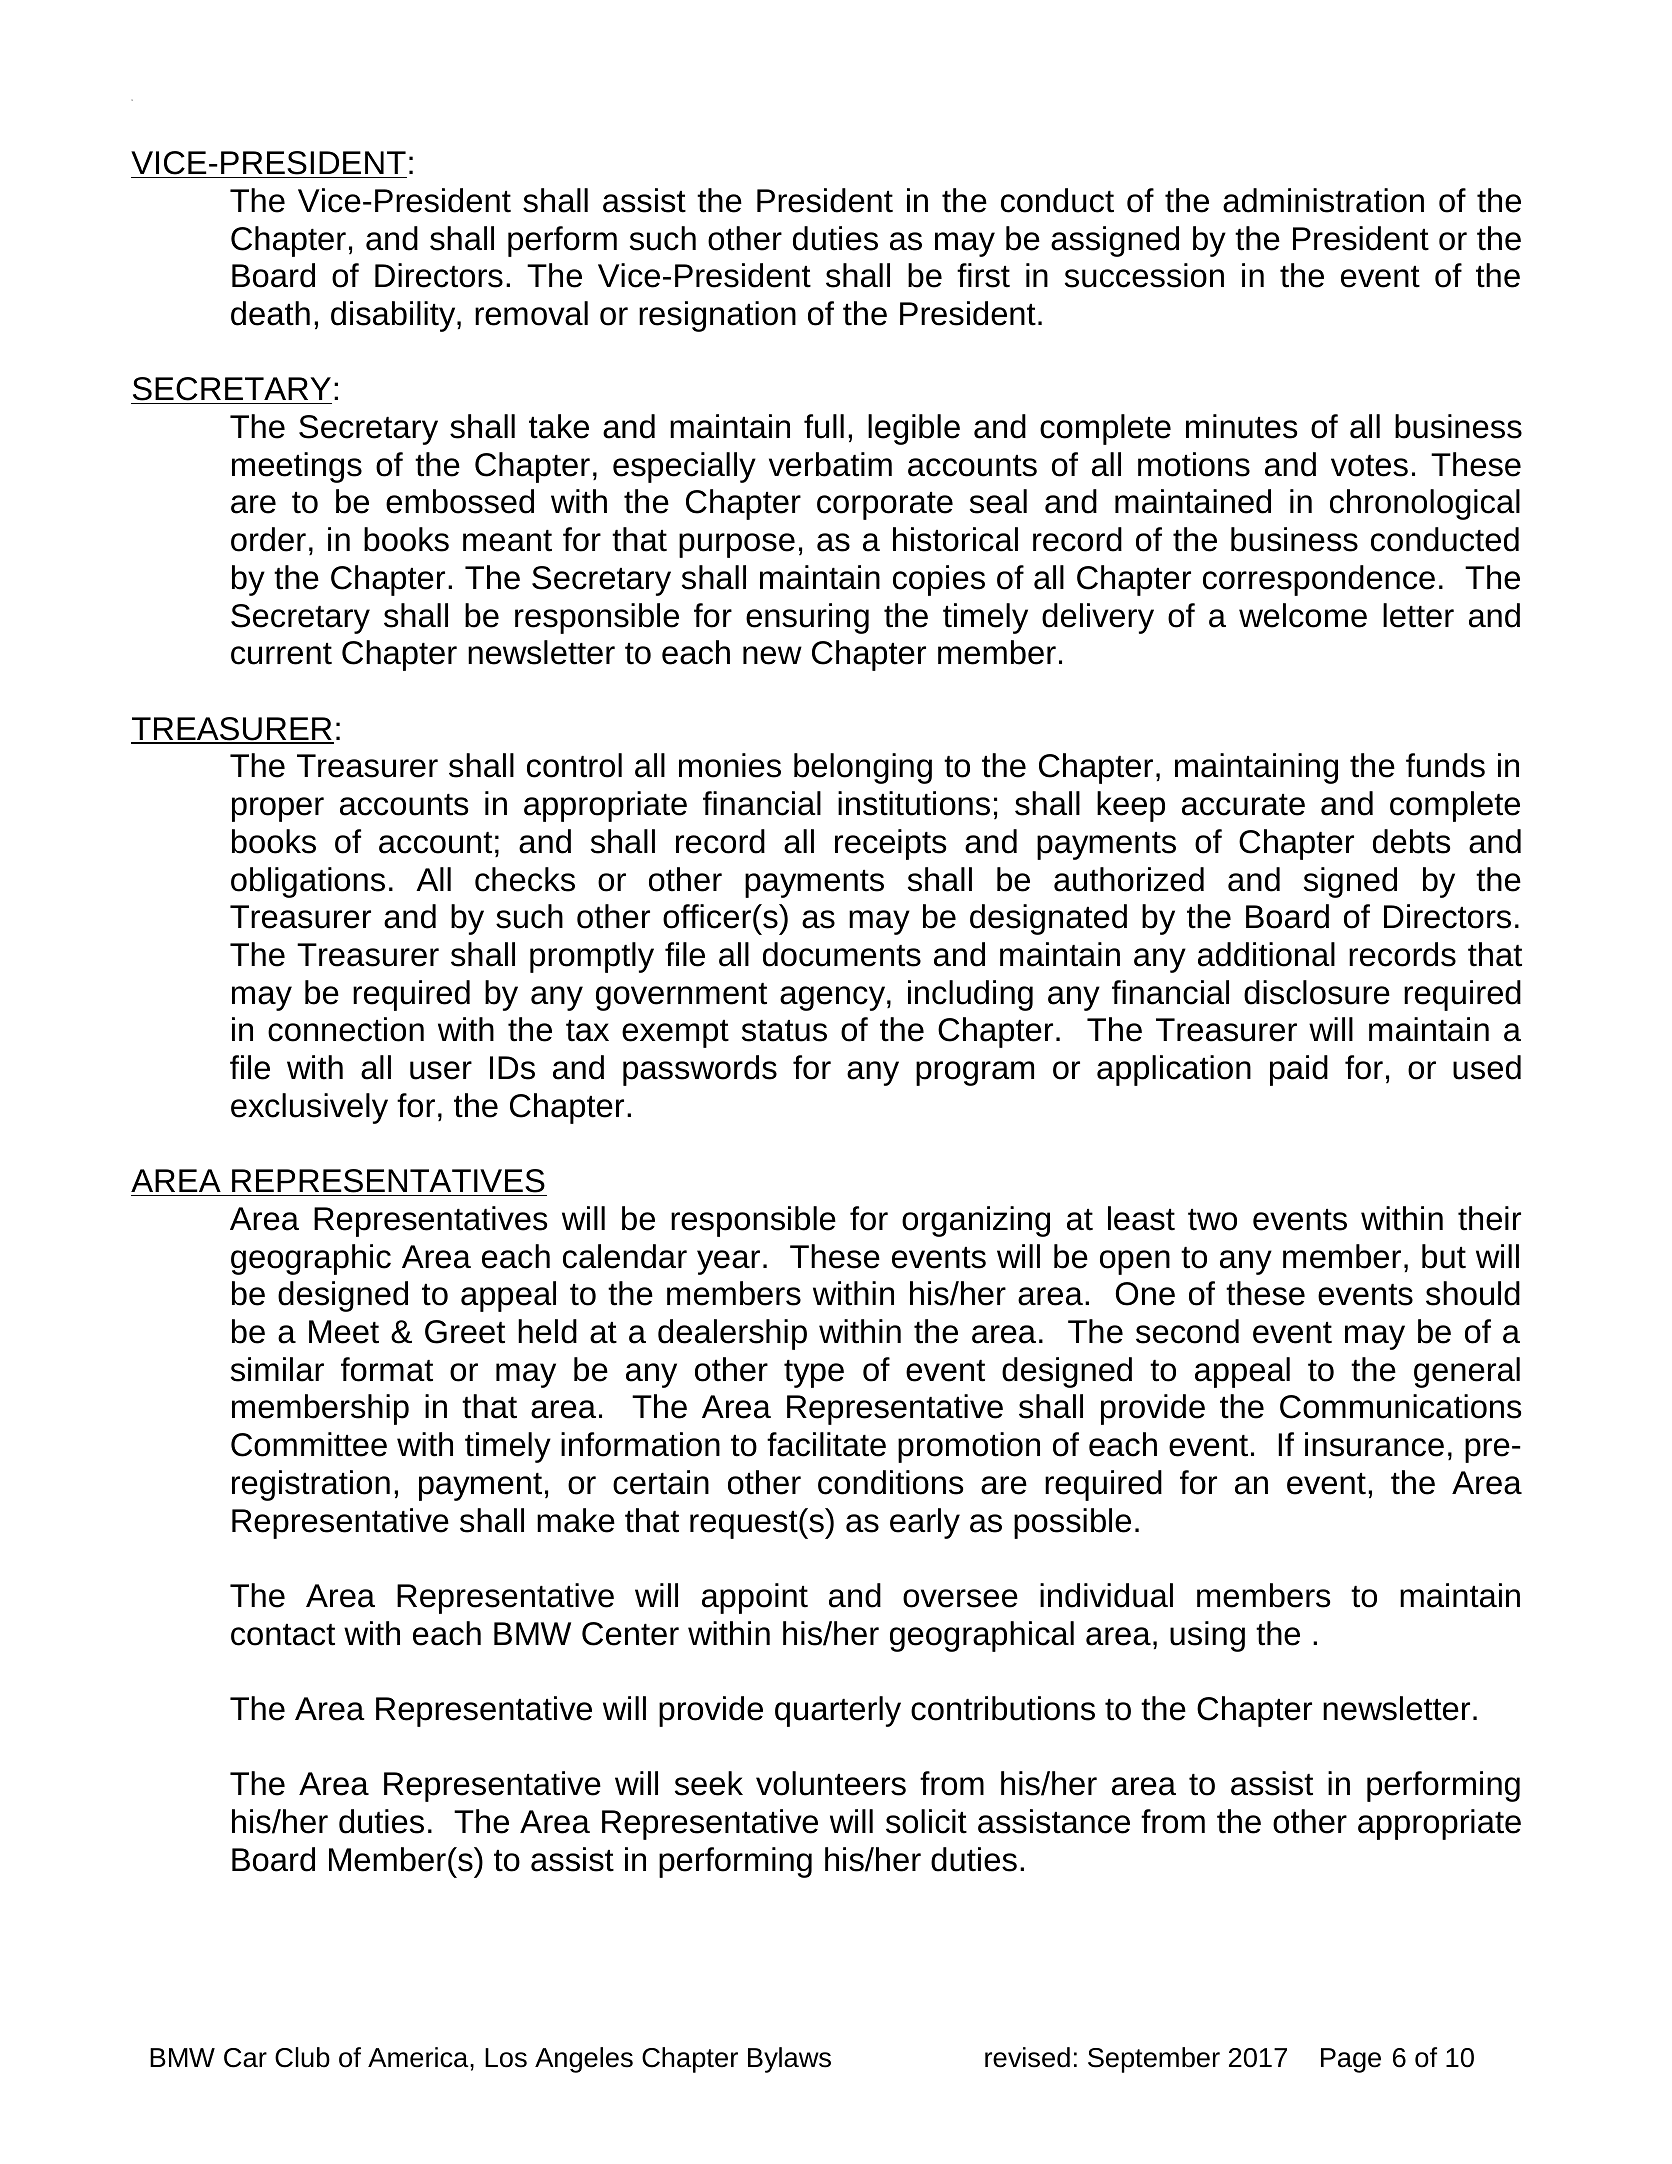 Image resolution: width=1672 pixels, height=2164 pixels. I want to click on documents, so click(842, 954).
